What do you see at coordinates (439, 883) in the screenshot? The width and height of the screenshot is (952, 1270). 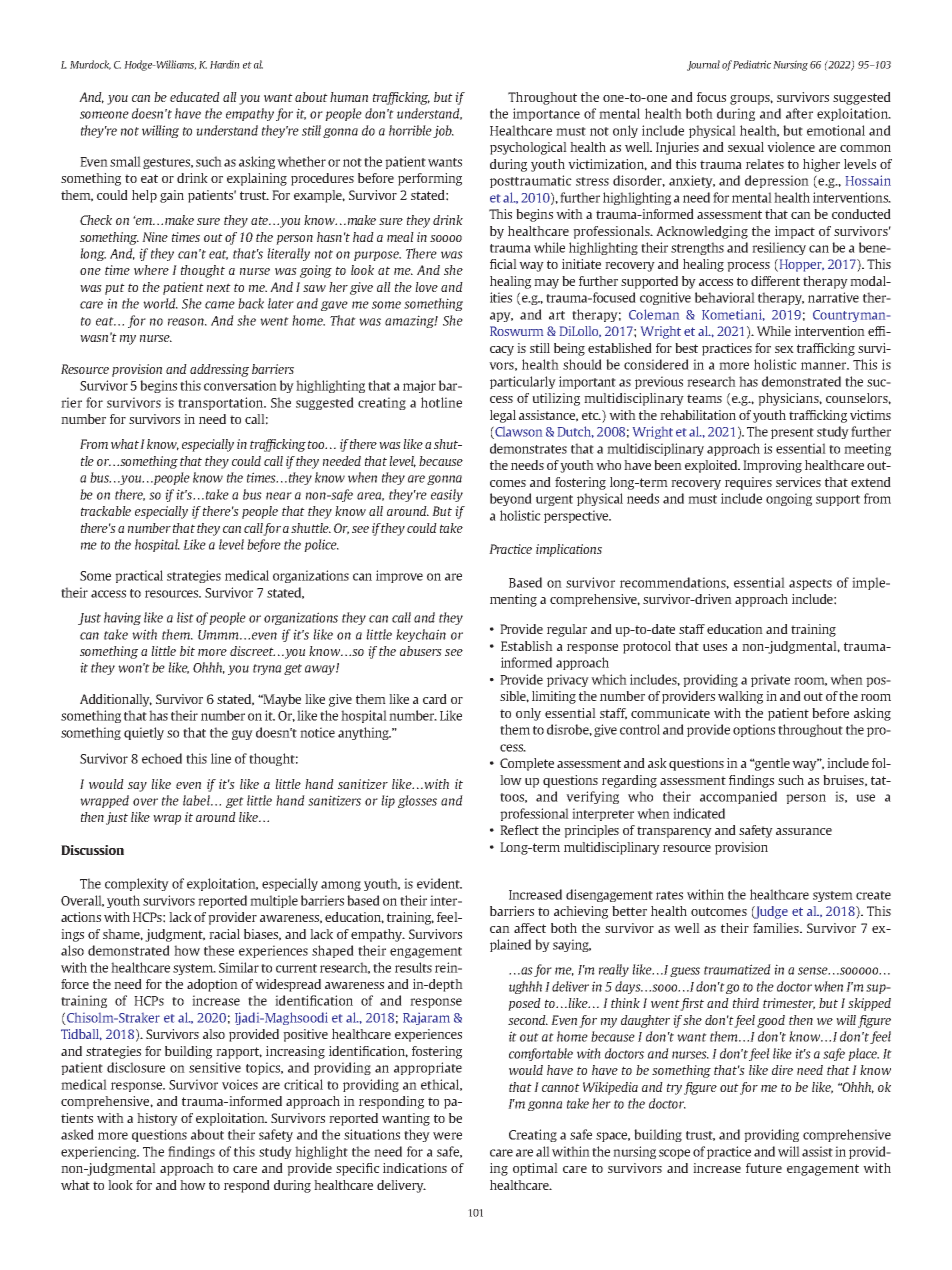 I see `evident` at bounding box center [439, 883].
